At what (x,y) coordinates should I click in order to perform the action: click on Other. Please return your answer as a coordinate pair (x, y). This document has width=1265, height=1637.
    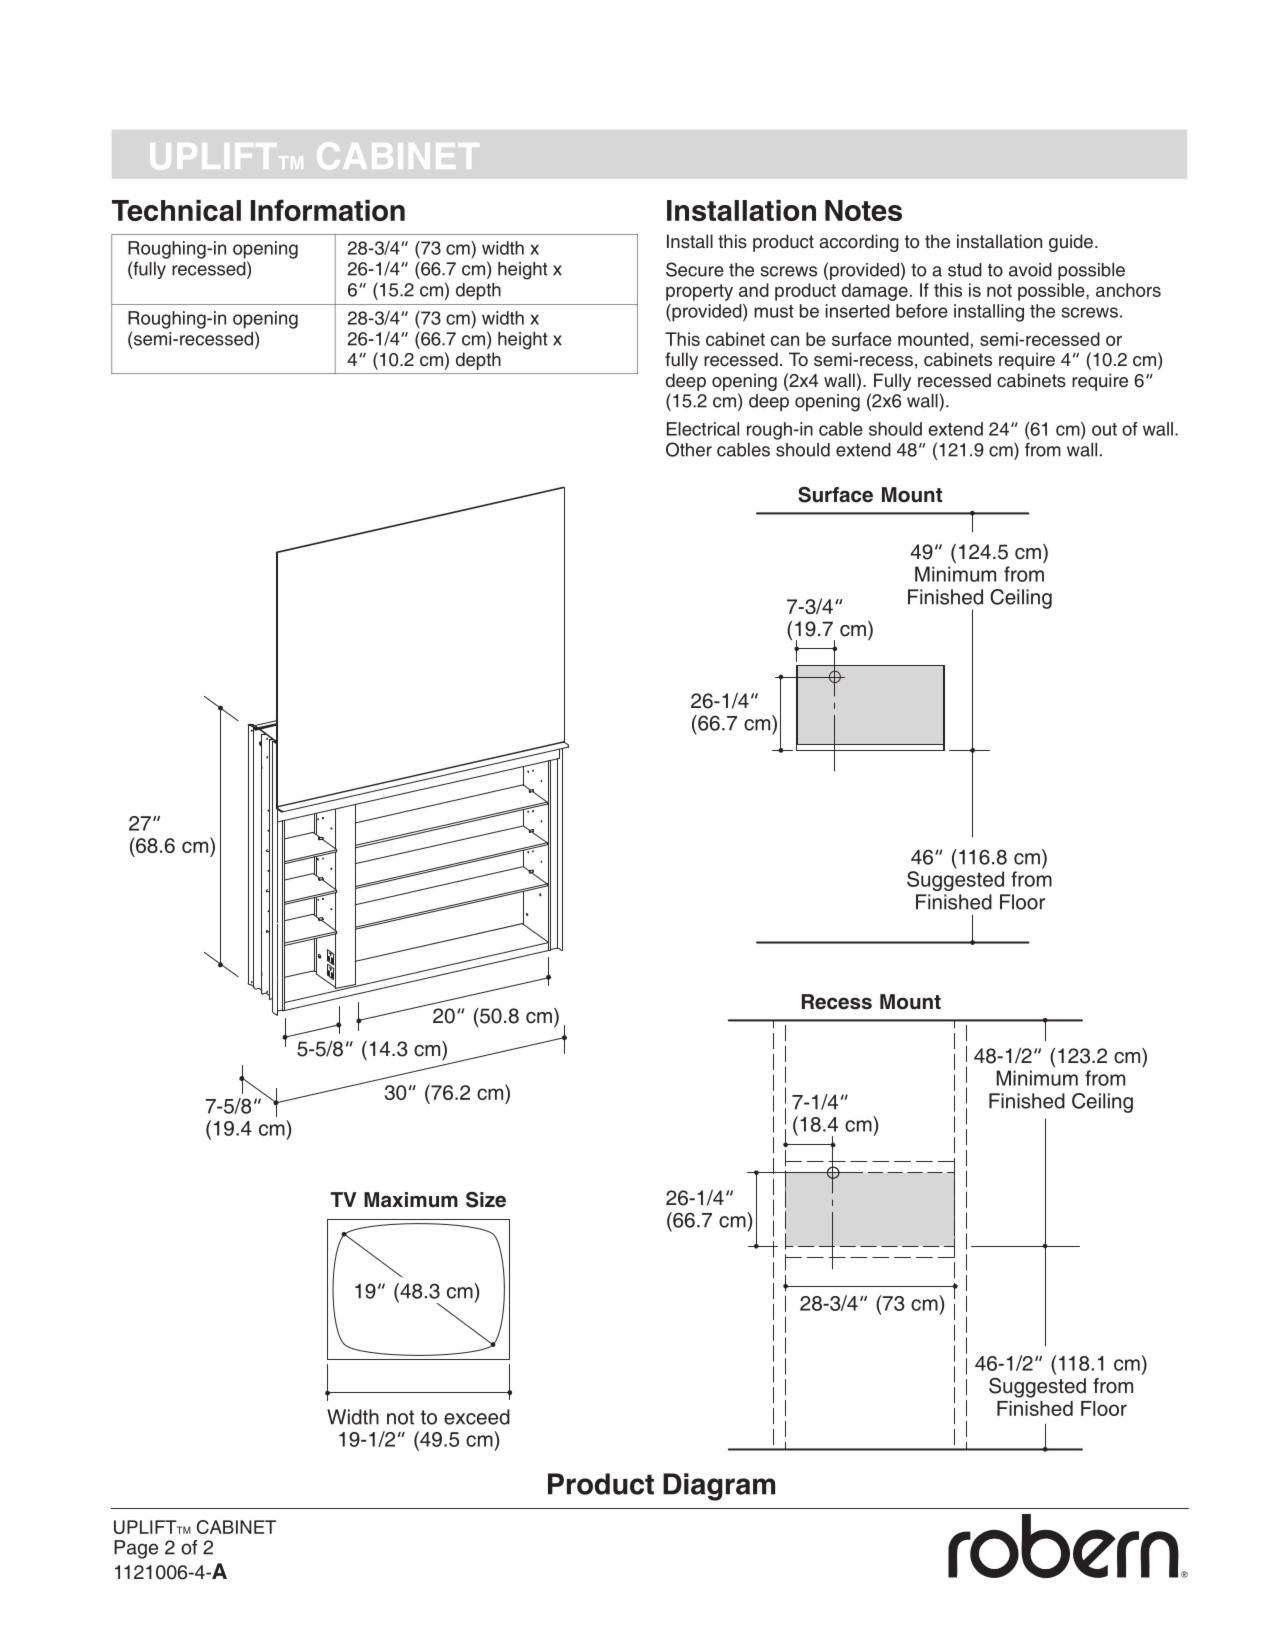
    Looking at the image, I should click on (689, 449).
